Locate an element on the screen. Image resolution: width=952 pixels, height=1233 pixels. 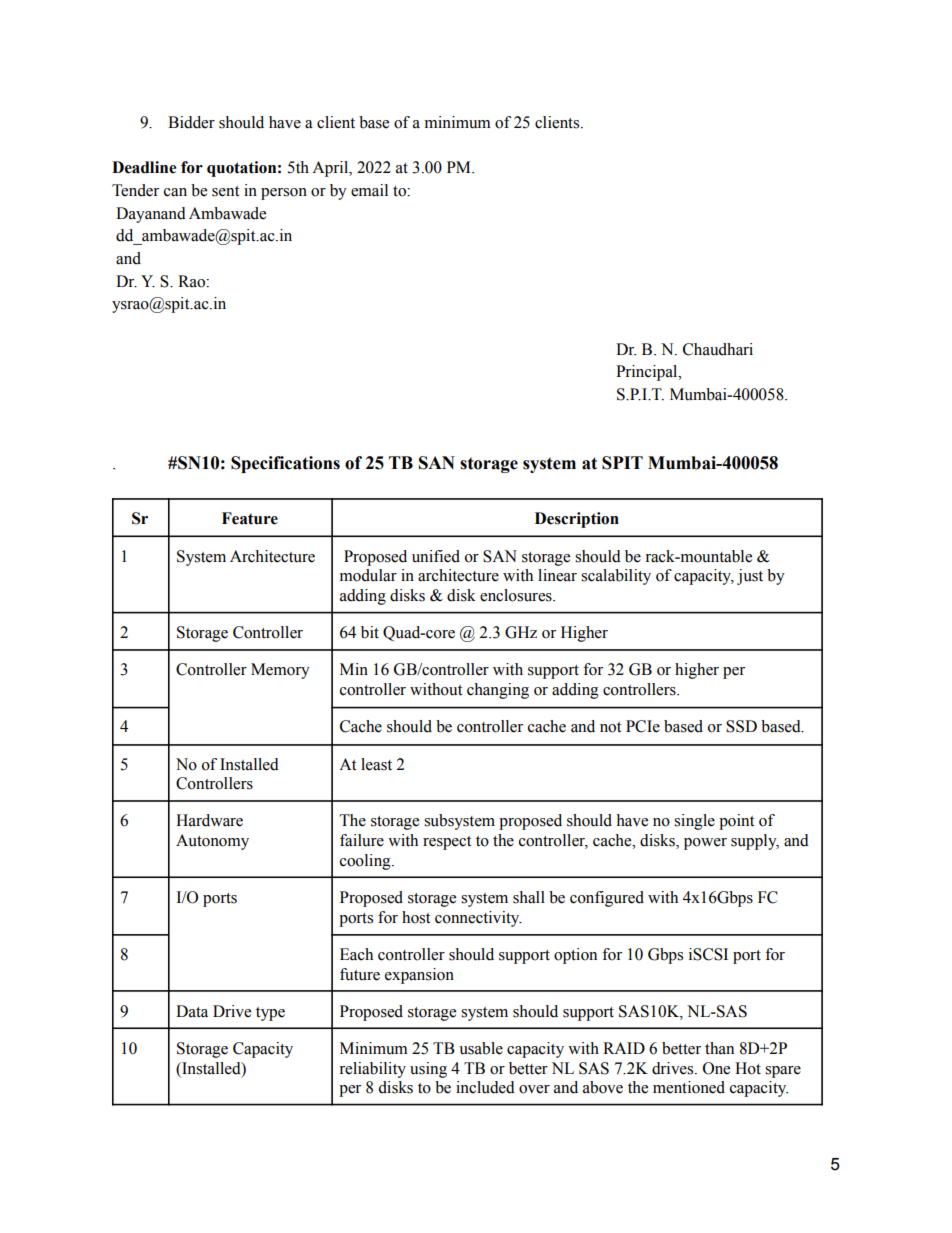
Data is located at coordinates (192, 1011).
